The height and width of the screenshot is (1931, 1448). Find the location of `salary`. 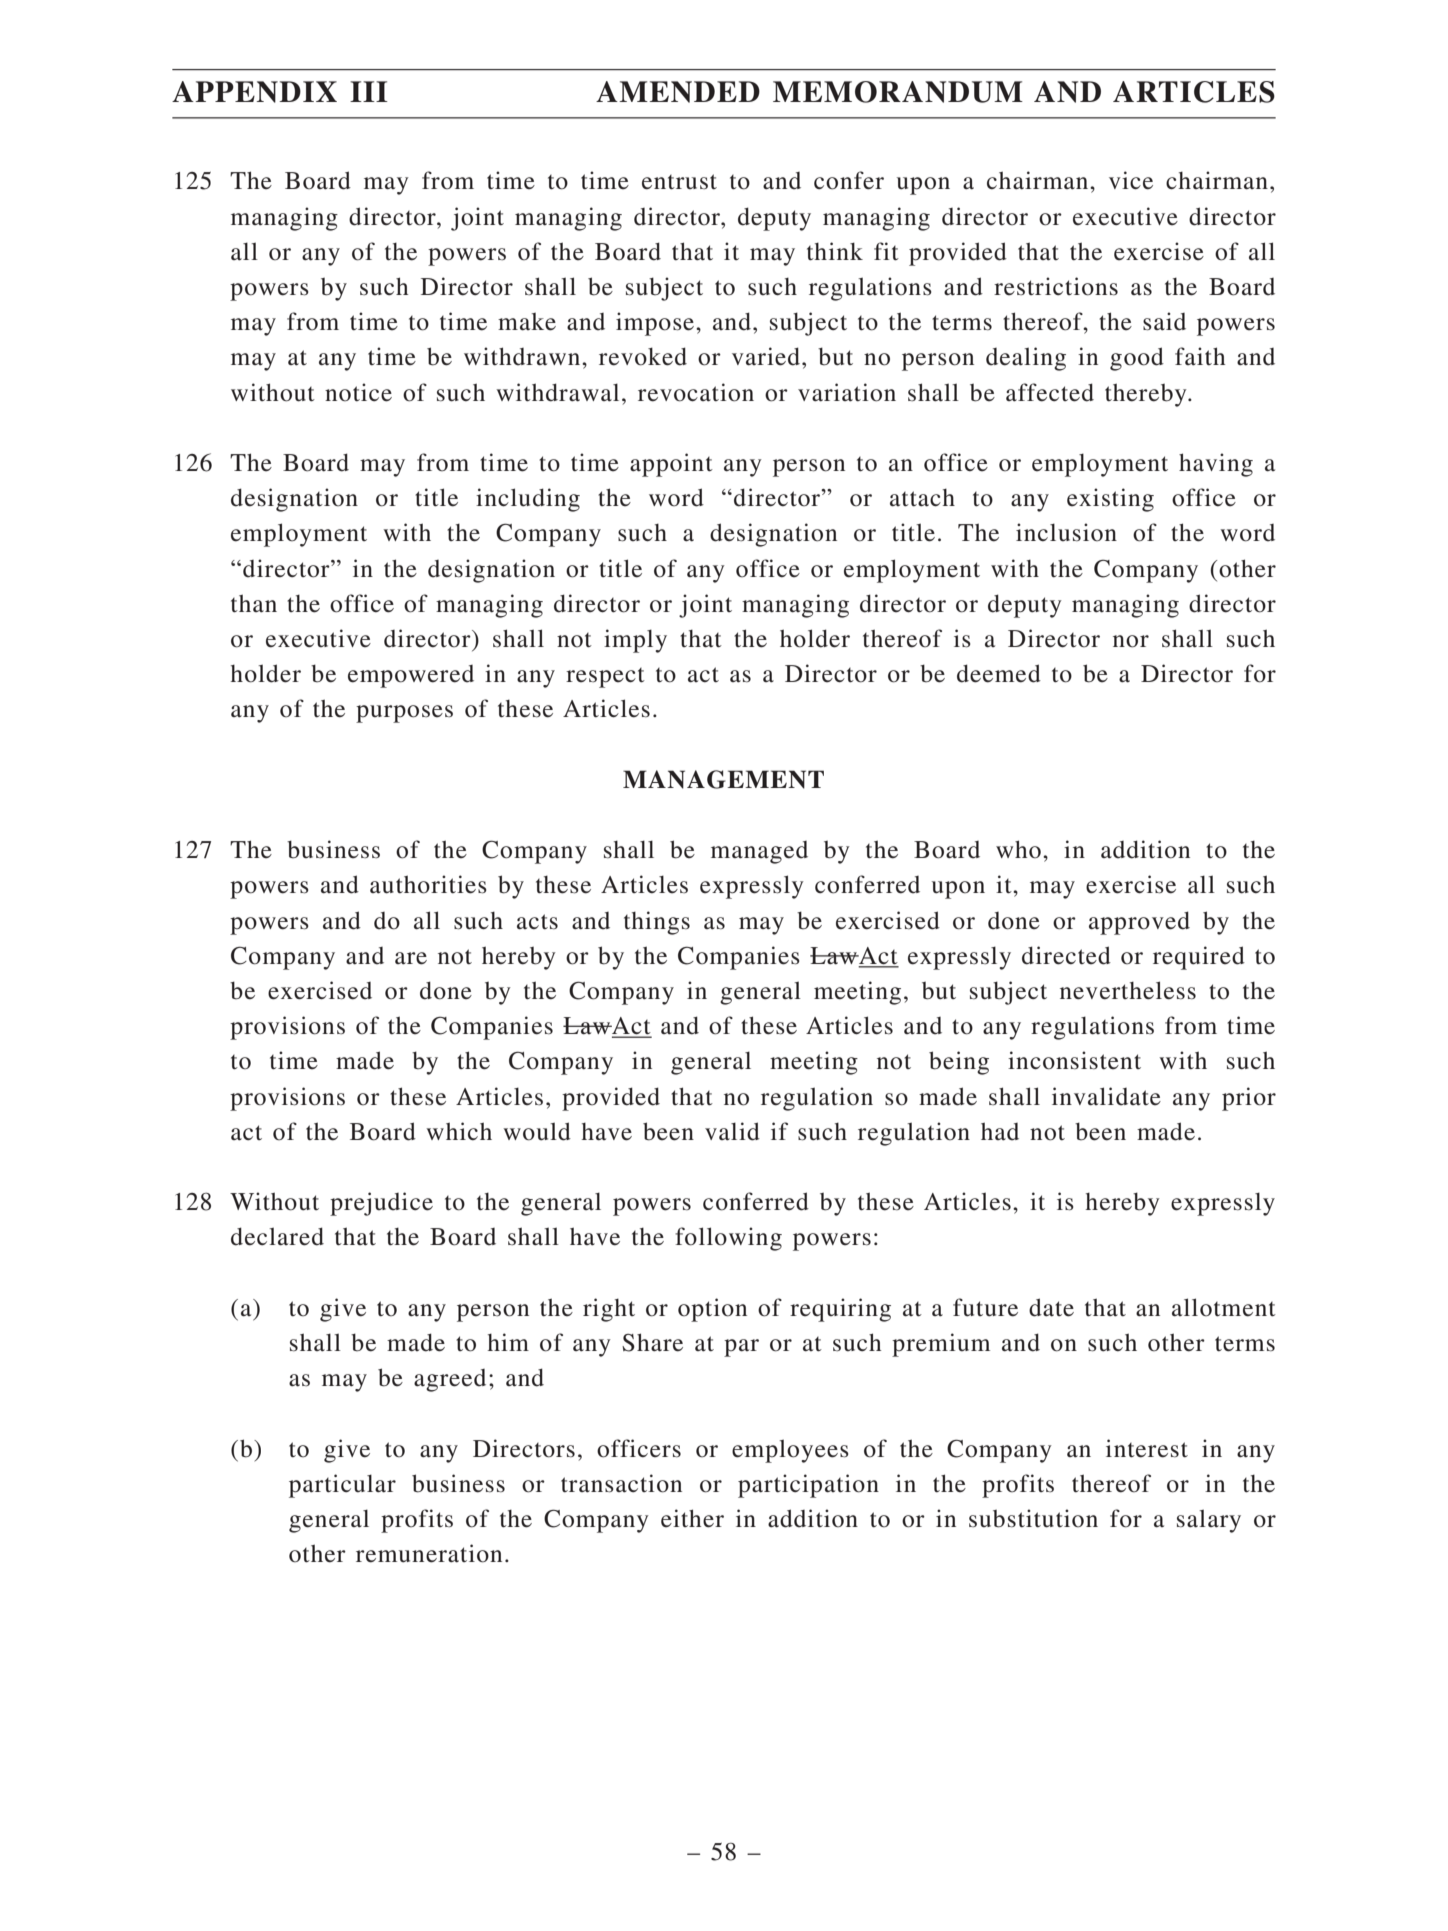

salary is located at coordinates (1209, 1521).
